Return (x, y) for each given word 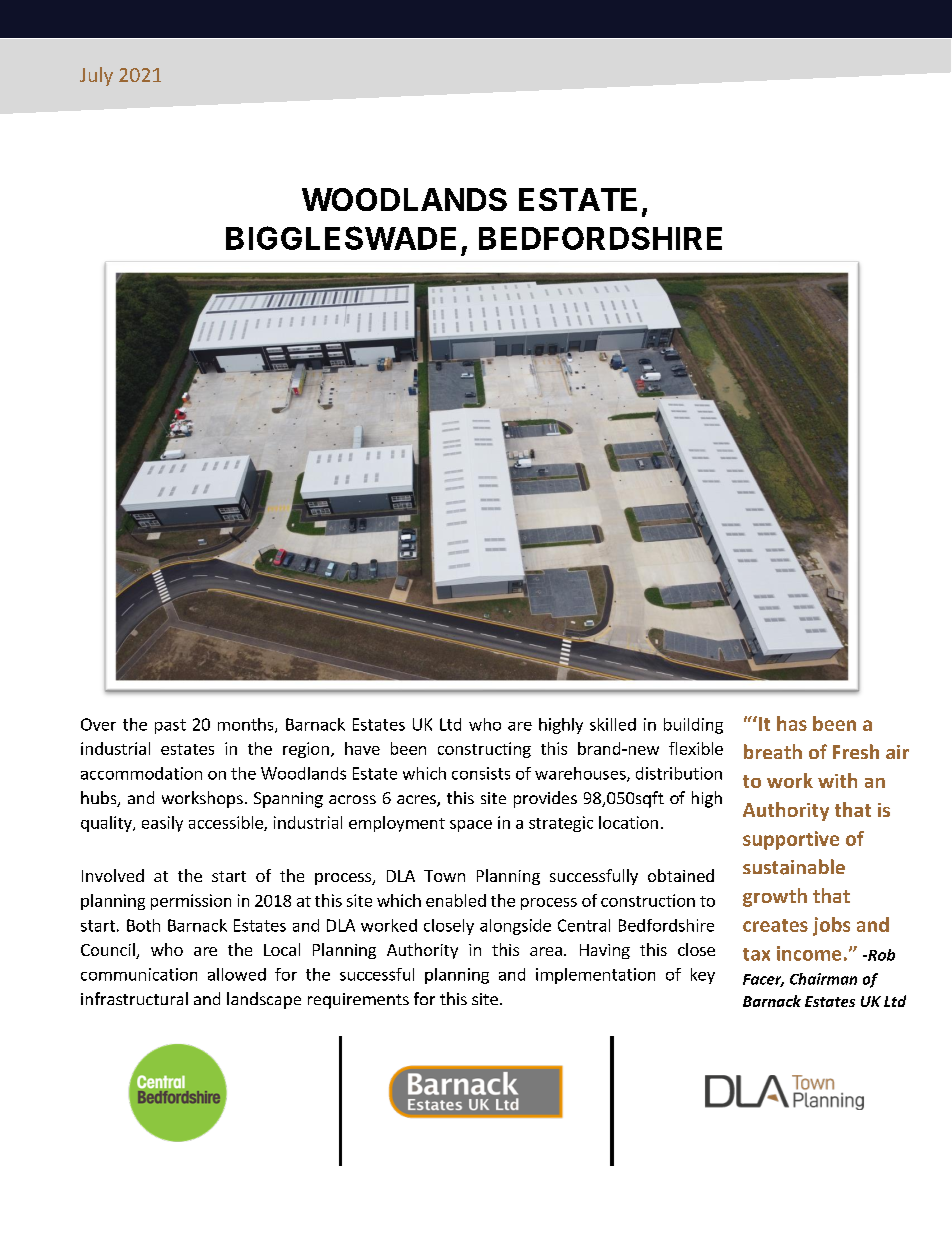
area (546, 951)
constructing (484, 750)
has (792, 723)
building (693, 726)
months (247, 725)
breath (773, 751)
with (837, 780)
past (170, 726)
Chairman (823, 979)
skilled (613, 724)
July (96, 76)
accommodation (141, 773)
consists (481, 773)
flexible (696, 748)
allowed (237, 974)
